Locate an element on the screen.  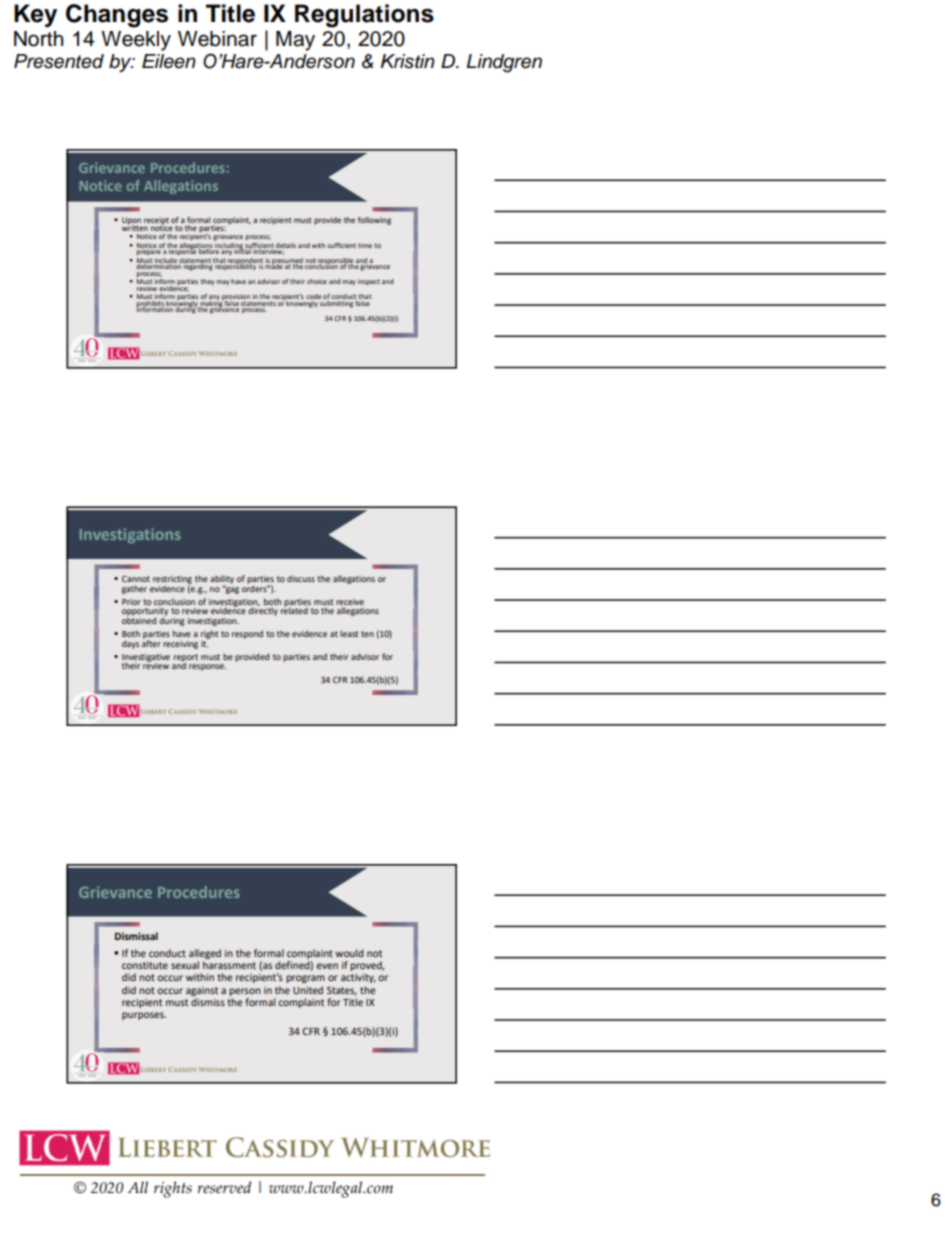
discuss is located at coordinates (301, 578).
